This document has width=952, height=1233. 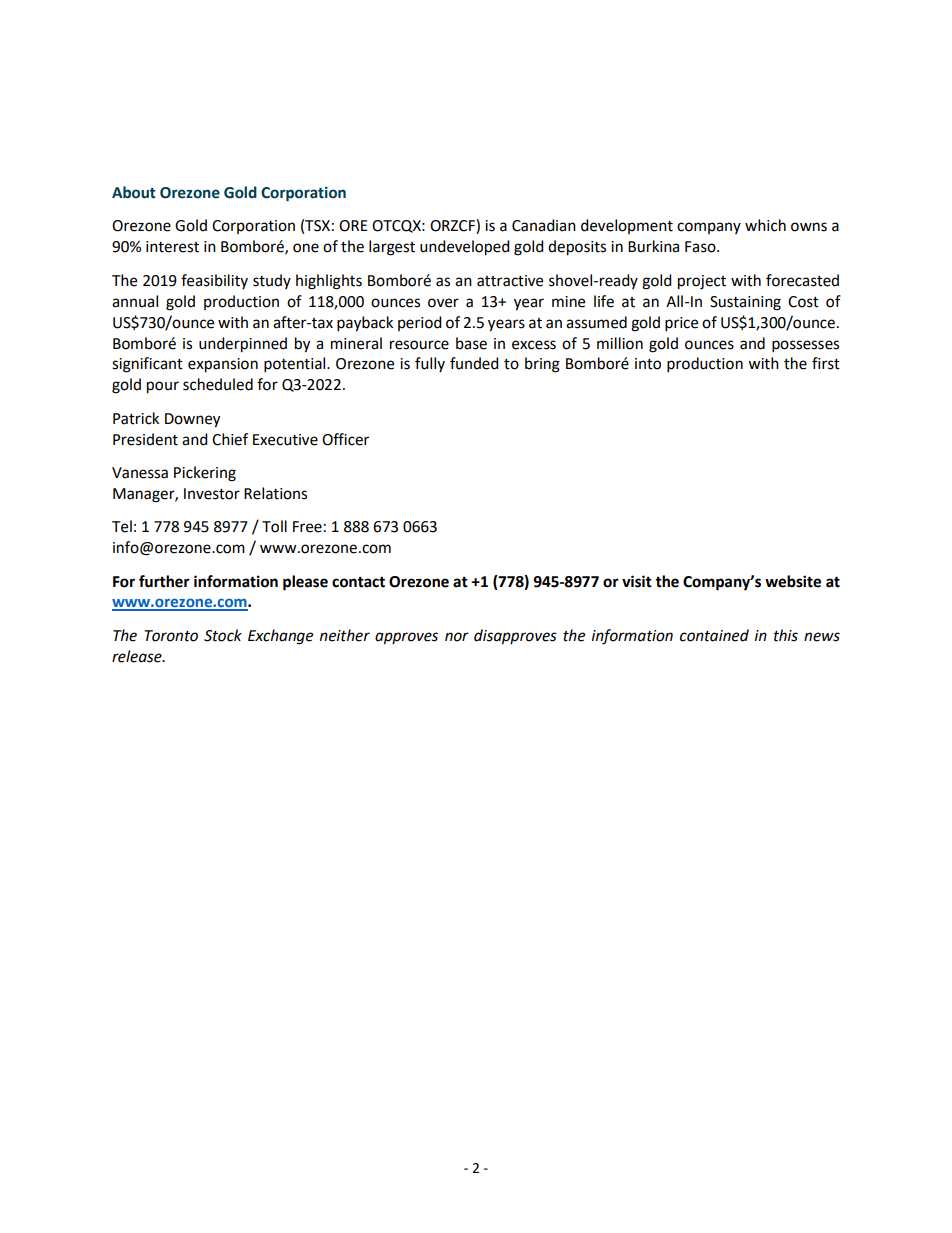 What do you see at coordinates (212, 494) in the document?
I see `Investor` at bounding box center [212, 494].
